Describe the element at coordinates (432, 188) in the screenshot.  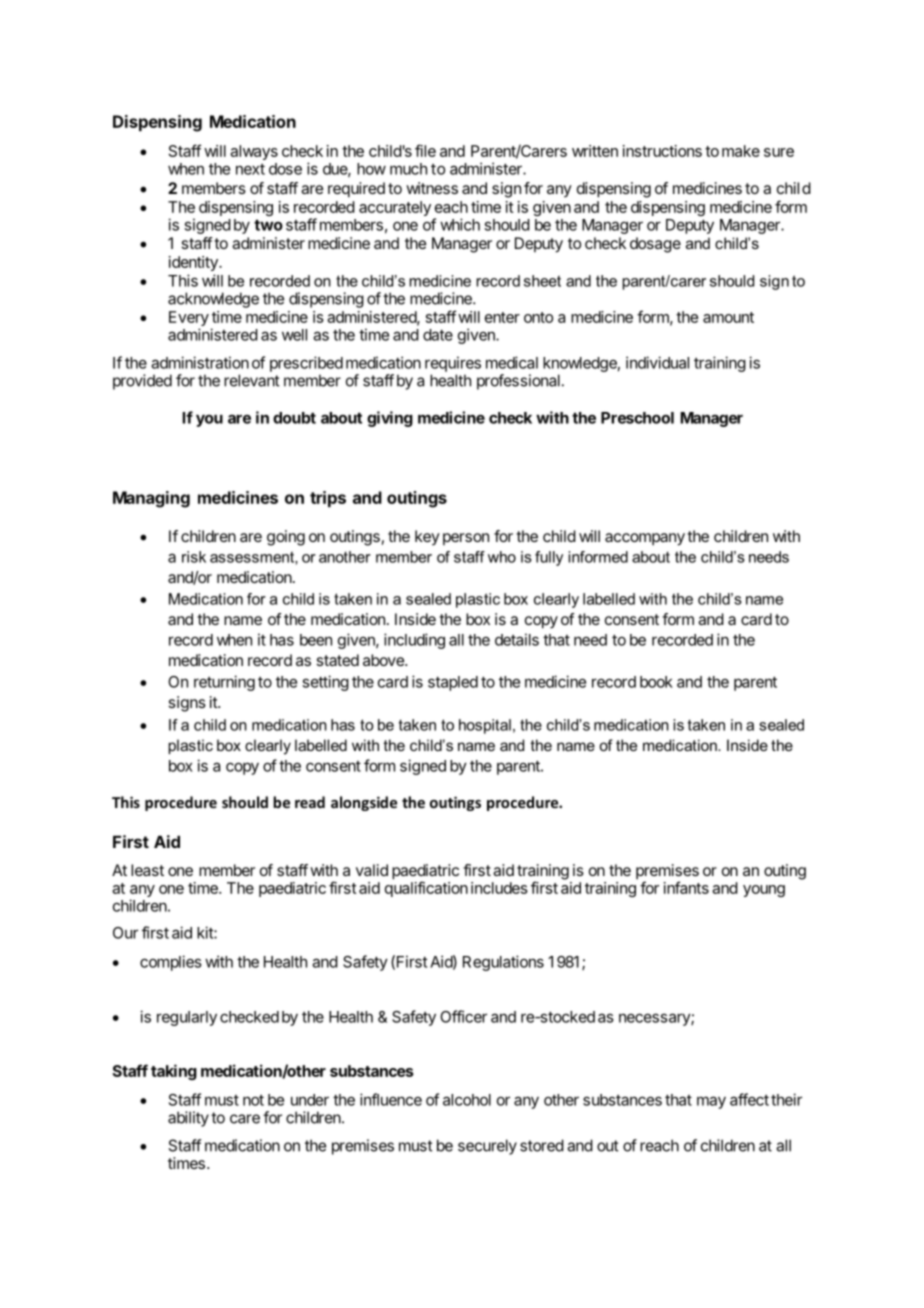
I see `witness` at that location.
